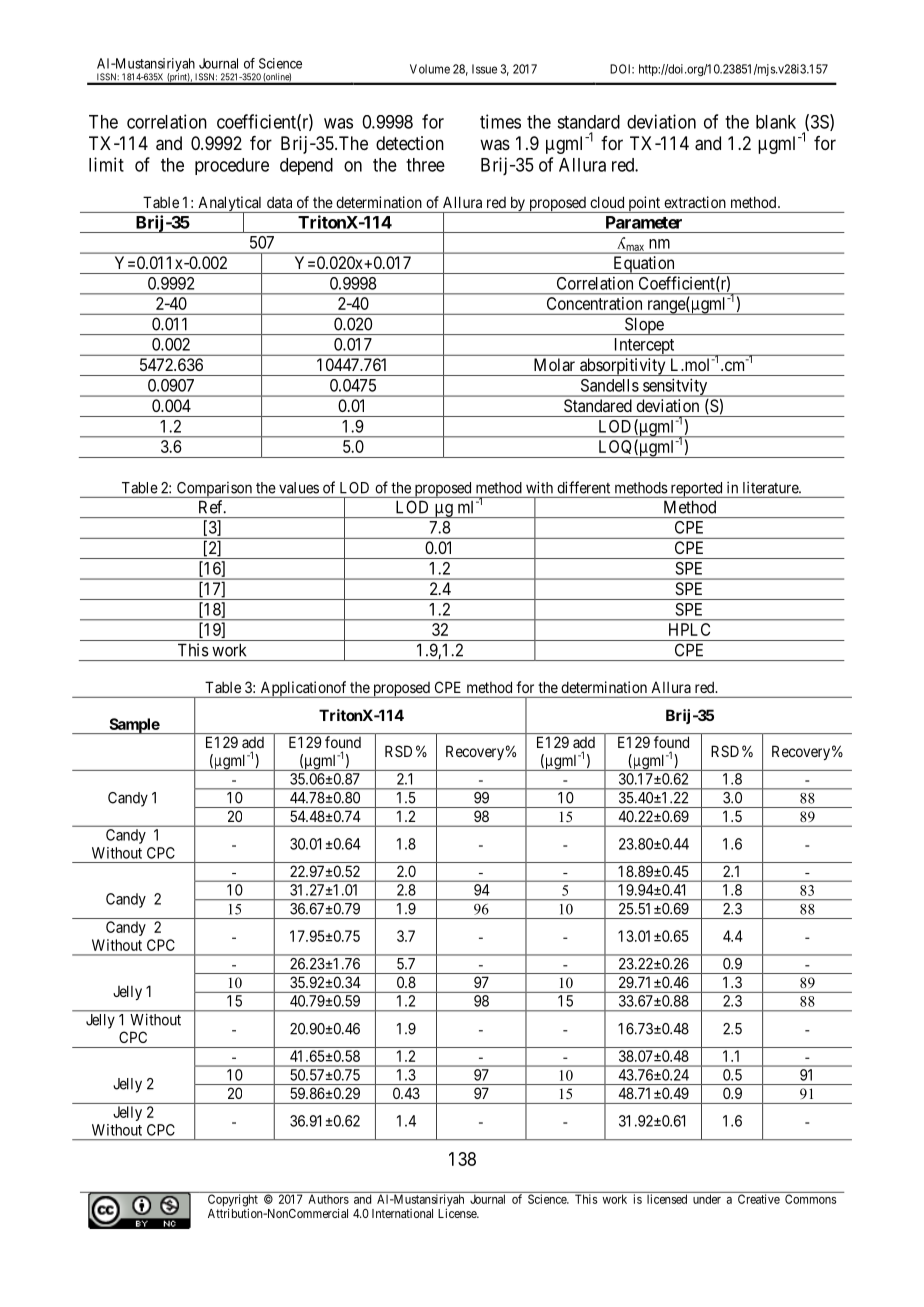  Describe the element at coordinates (232, 166) in the document. I see `procedure` at that location.
